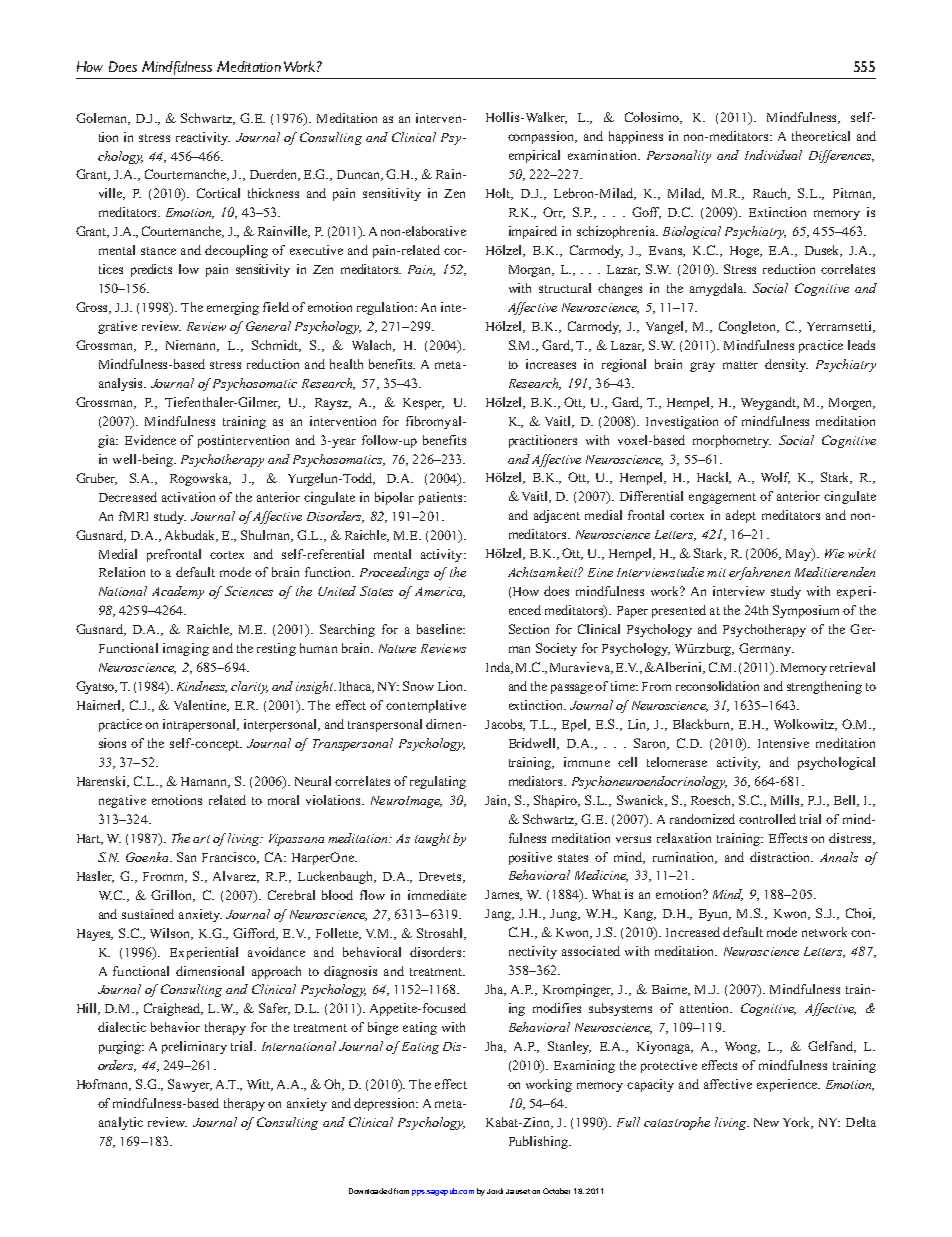 The width and height of the page is (952, 1237). What do you see at coordinates (534, 156) in the page?
I see `empirical` at bounding box center [534, 156].
